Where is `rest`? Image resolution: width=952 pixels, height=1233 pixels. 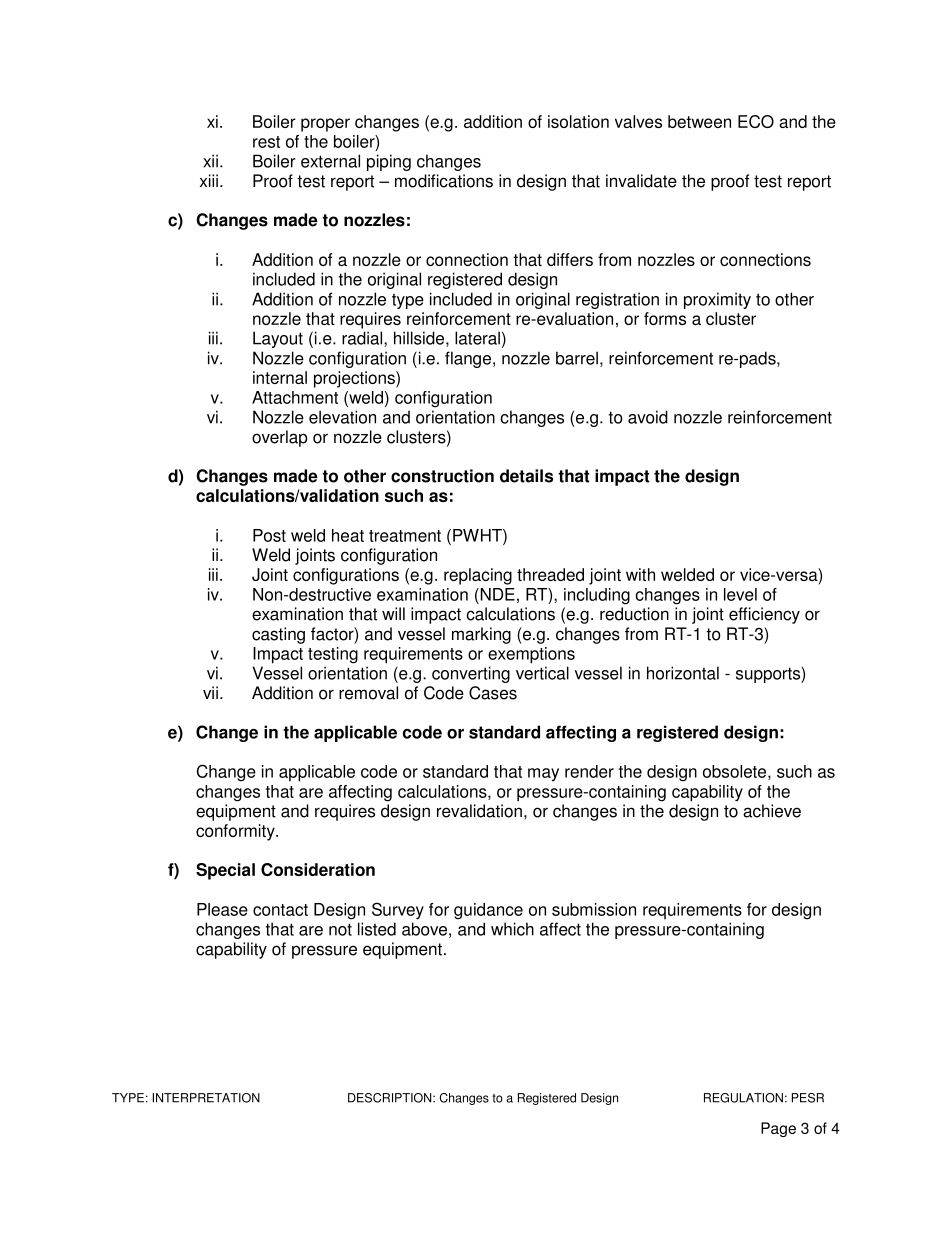 rest is located at coordinates (266, 142).
